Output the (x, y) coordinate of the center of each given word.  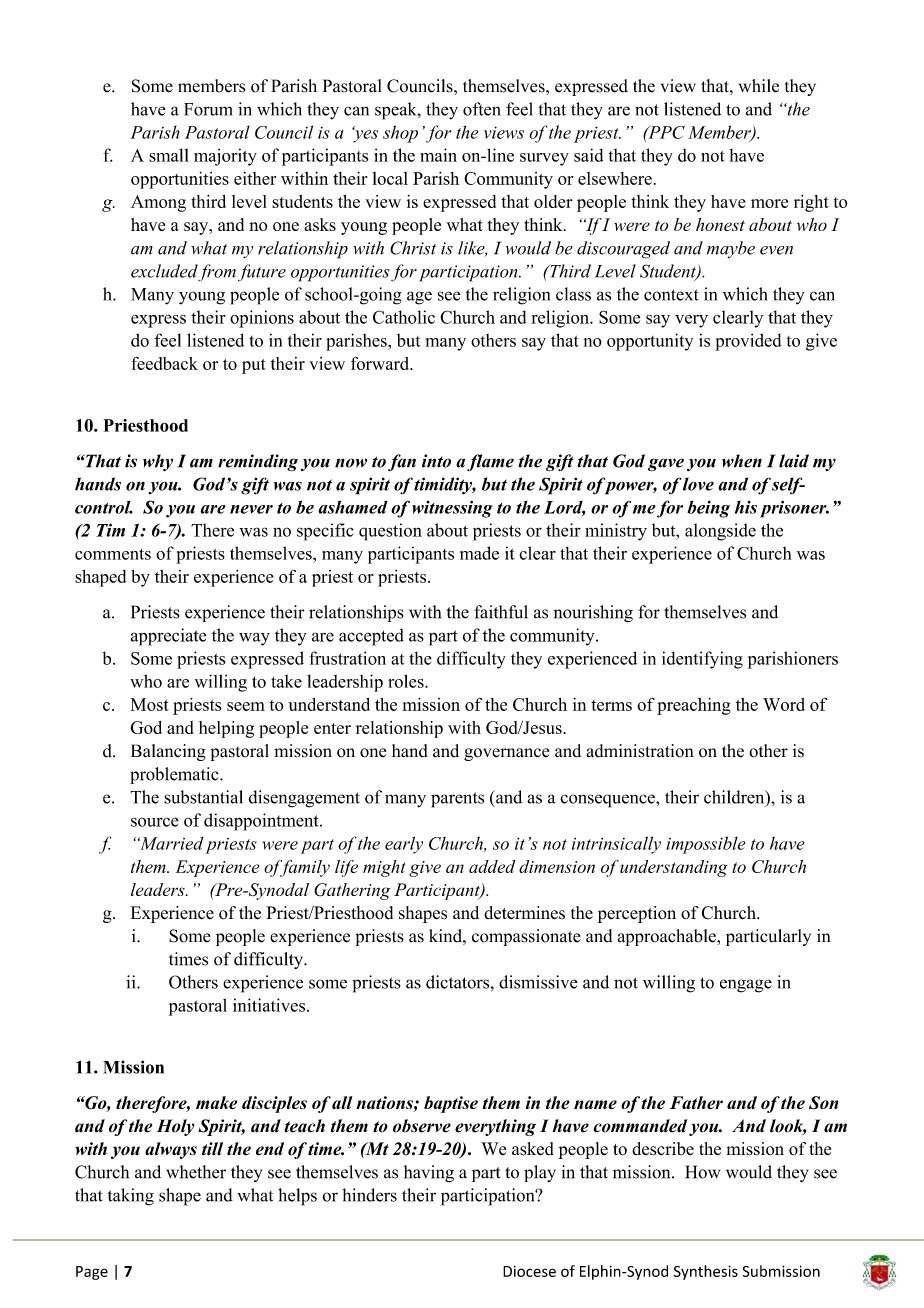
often (482, 109)
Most (149, 704)
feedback (164, 363)
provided (749, 342)
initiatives (269, 1005)
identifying (702, 660)
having (429, 1173)
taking (131, 1197)
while (759, 86)
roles (407, 681)
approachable (668, 937)
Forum (208, 109)
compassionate (526, 937)
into (436, 461)
